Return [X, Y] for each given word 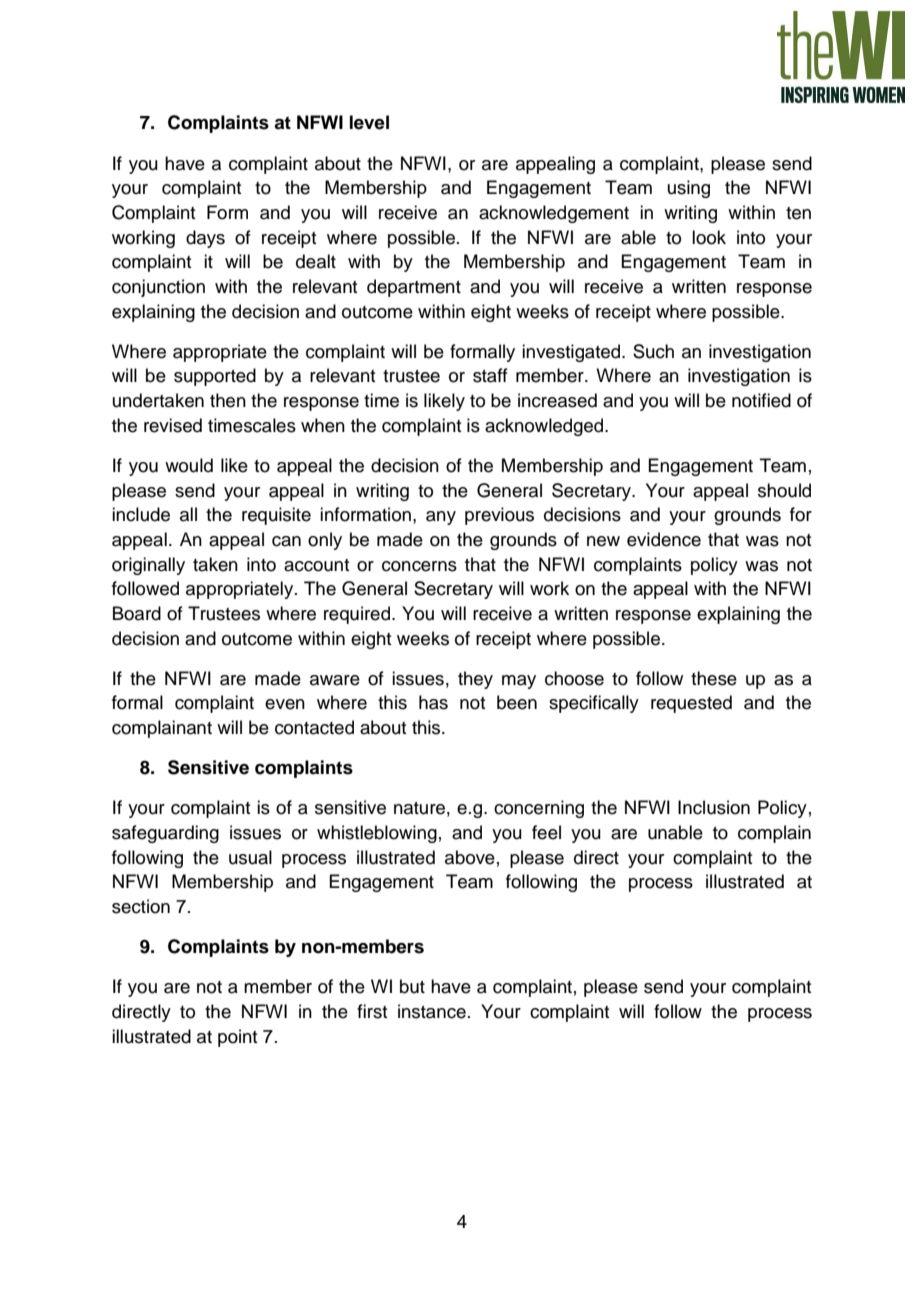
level [369, 122]
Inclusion [714, 807]
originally [148, 566]
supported [215, 377]
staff [490, 375]
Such [653, 351]
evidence [664, 539]
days [205, 239]
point [237, 1038]
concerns [419, 566]
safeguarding [165, 834]
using [689, 189]
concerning [539, 809]
